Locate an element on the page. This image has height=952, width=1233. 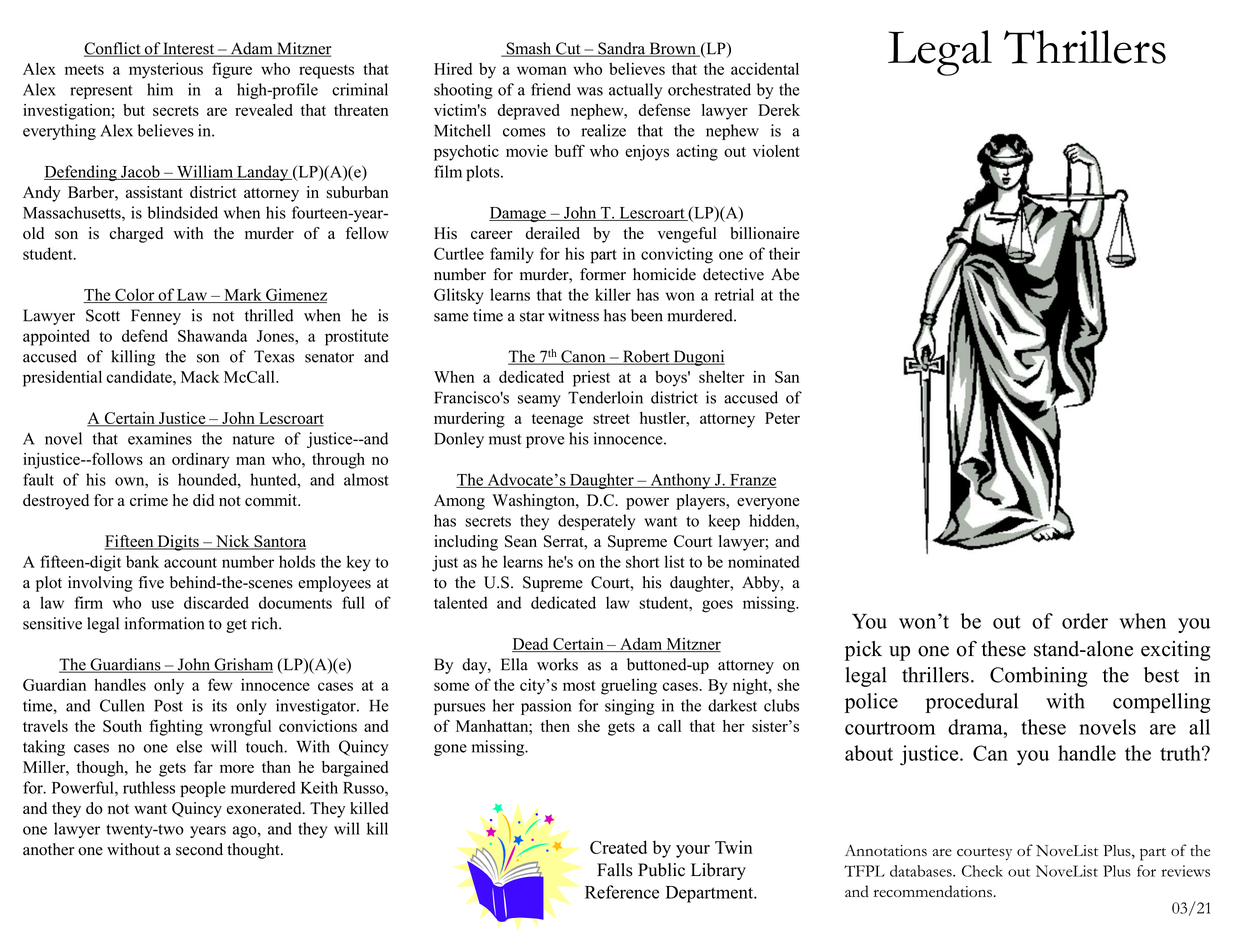
actually is located at coordinates (635, 91).
